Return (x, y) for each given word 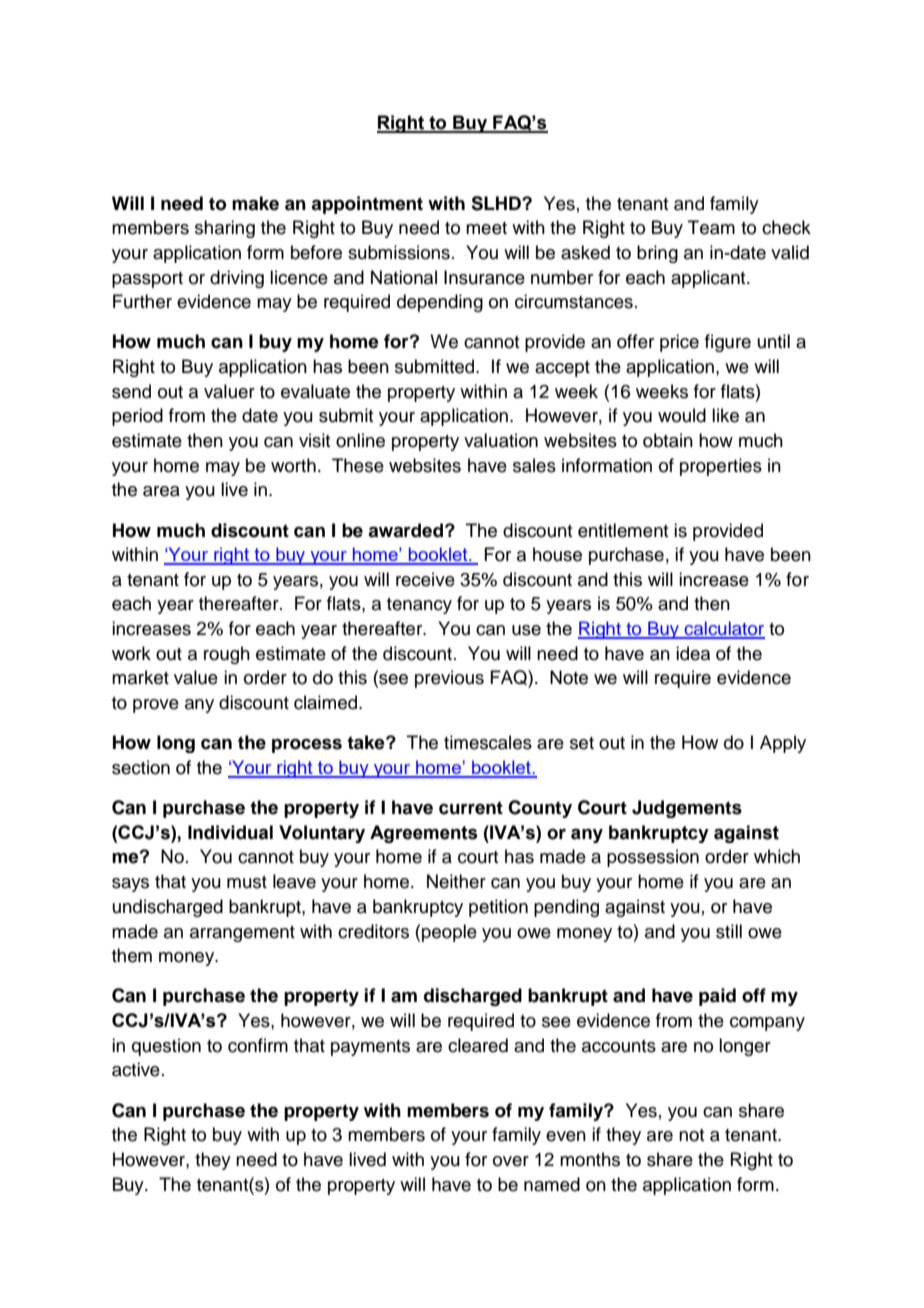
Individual (230, 832)
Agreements (424, 834)
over (511, 1161)
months (590, 1159)
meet (486, 228)
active (136, 1069)
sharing (225, 229)
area (161, 491)
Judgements (687, 809)
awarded (405, 530)
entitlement (623, 530)
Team (711, 227)
